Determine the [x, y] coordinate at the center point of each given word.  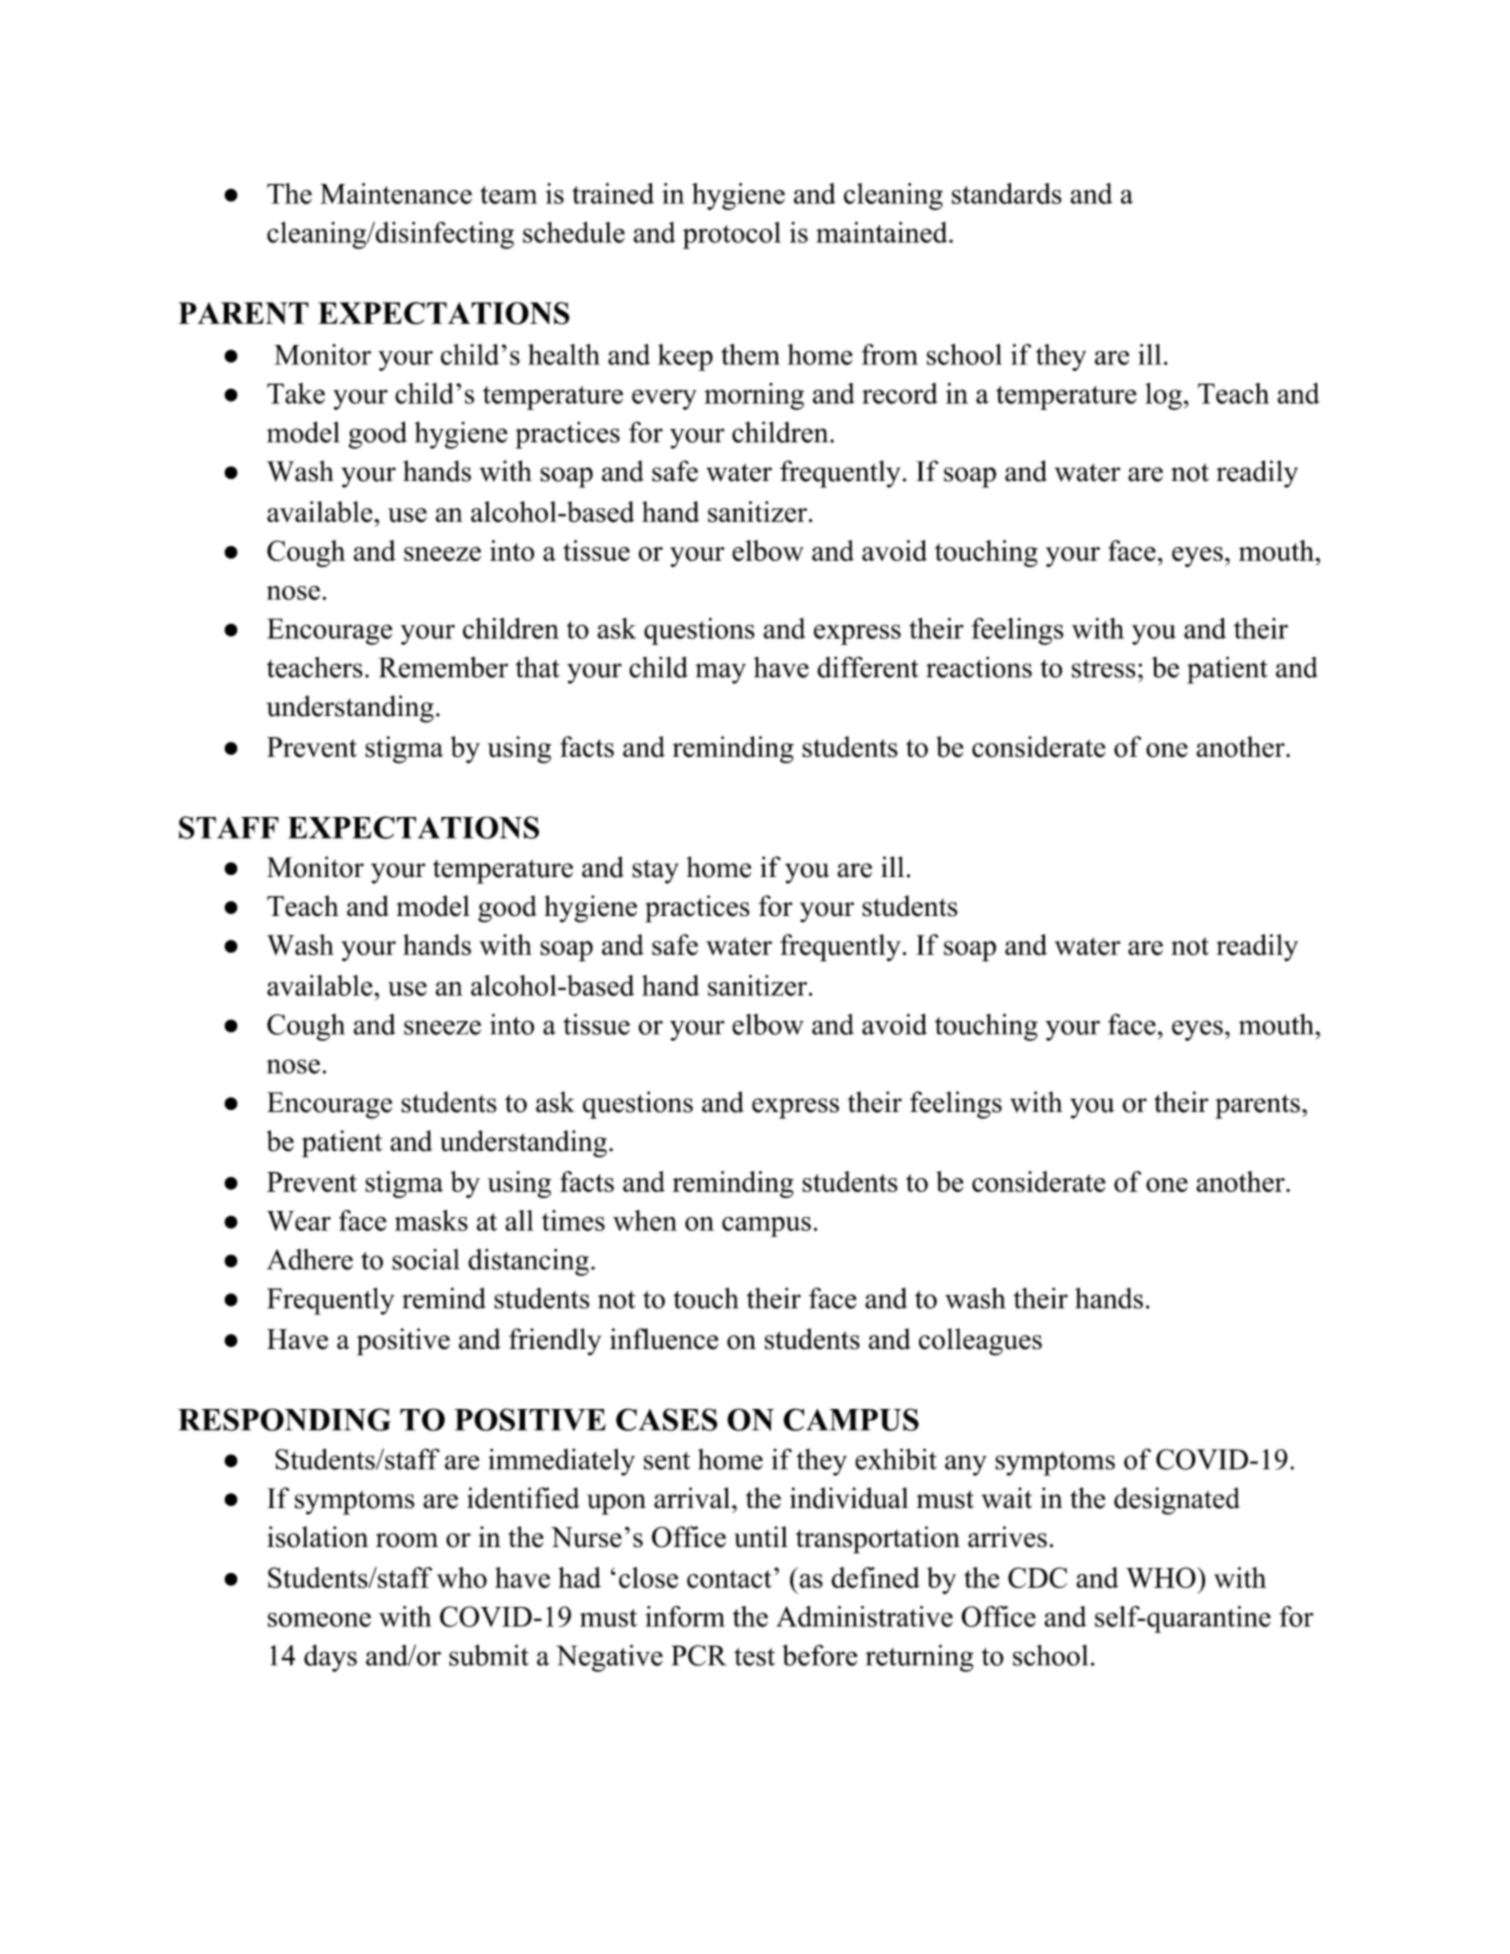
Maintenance [396, 193]
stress [1104, 669]
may [720, 673]
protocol [732, 235]
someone [319, 1619]
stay [655, 871]
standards [1007, 193]
